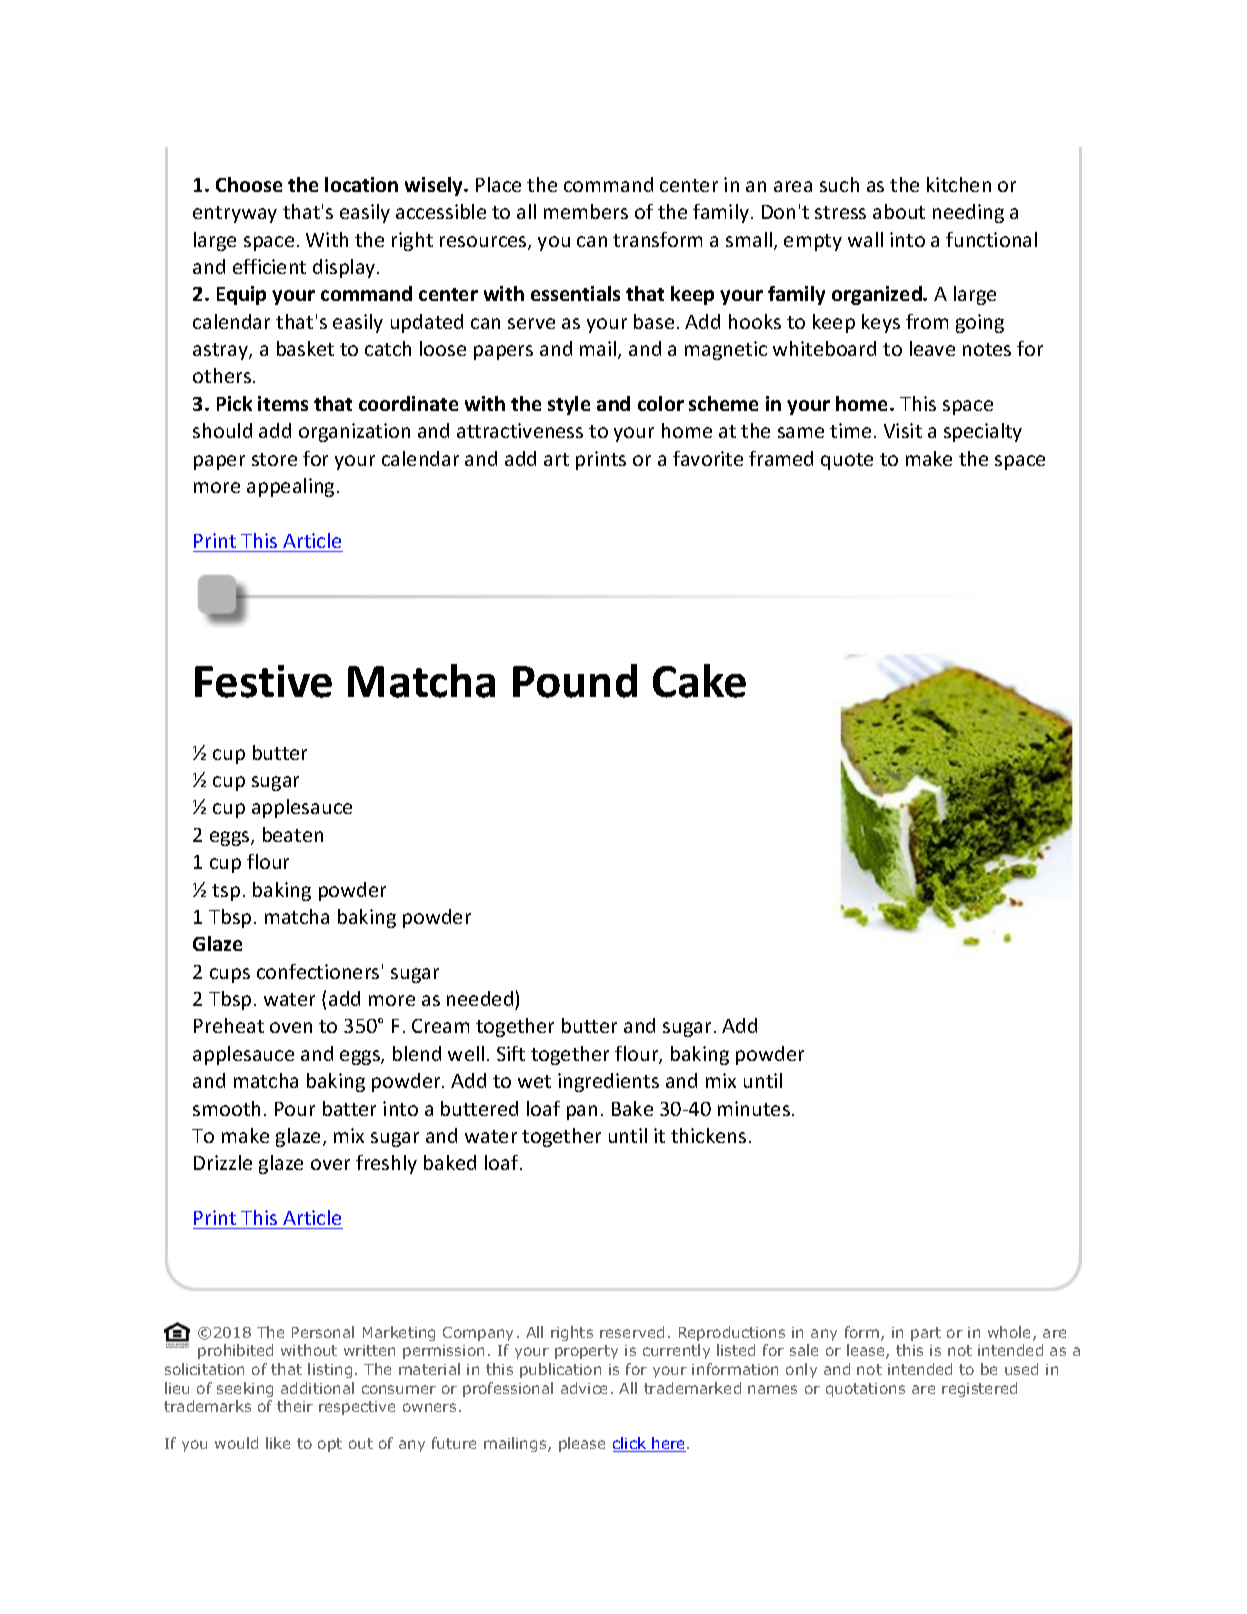  Describe the element at coordinates (318, 971) in the page. I see `confectioners` at that location.
